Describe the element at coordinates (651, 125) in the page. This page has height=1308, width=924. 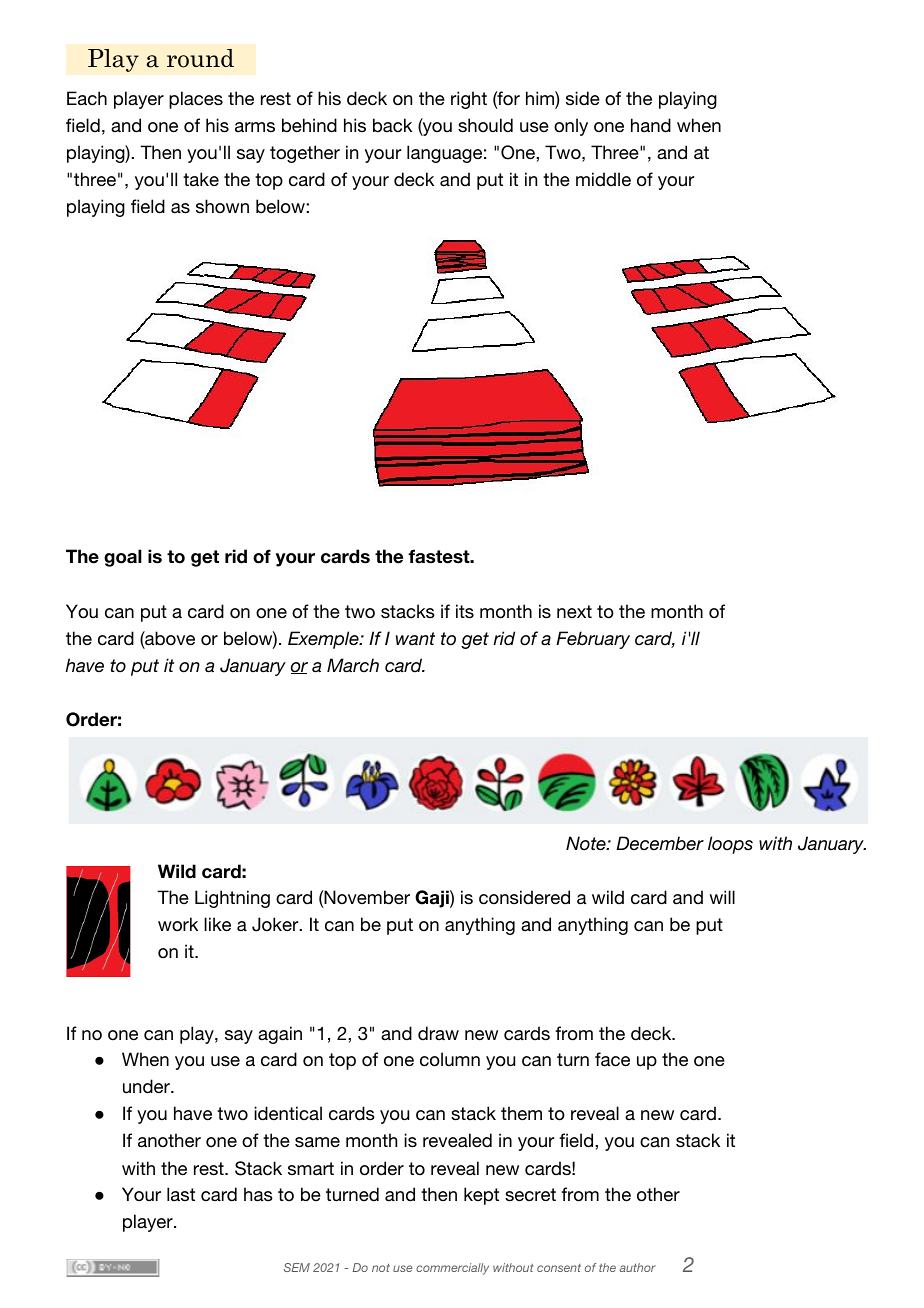
I see `hand` at that location.
